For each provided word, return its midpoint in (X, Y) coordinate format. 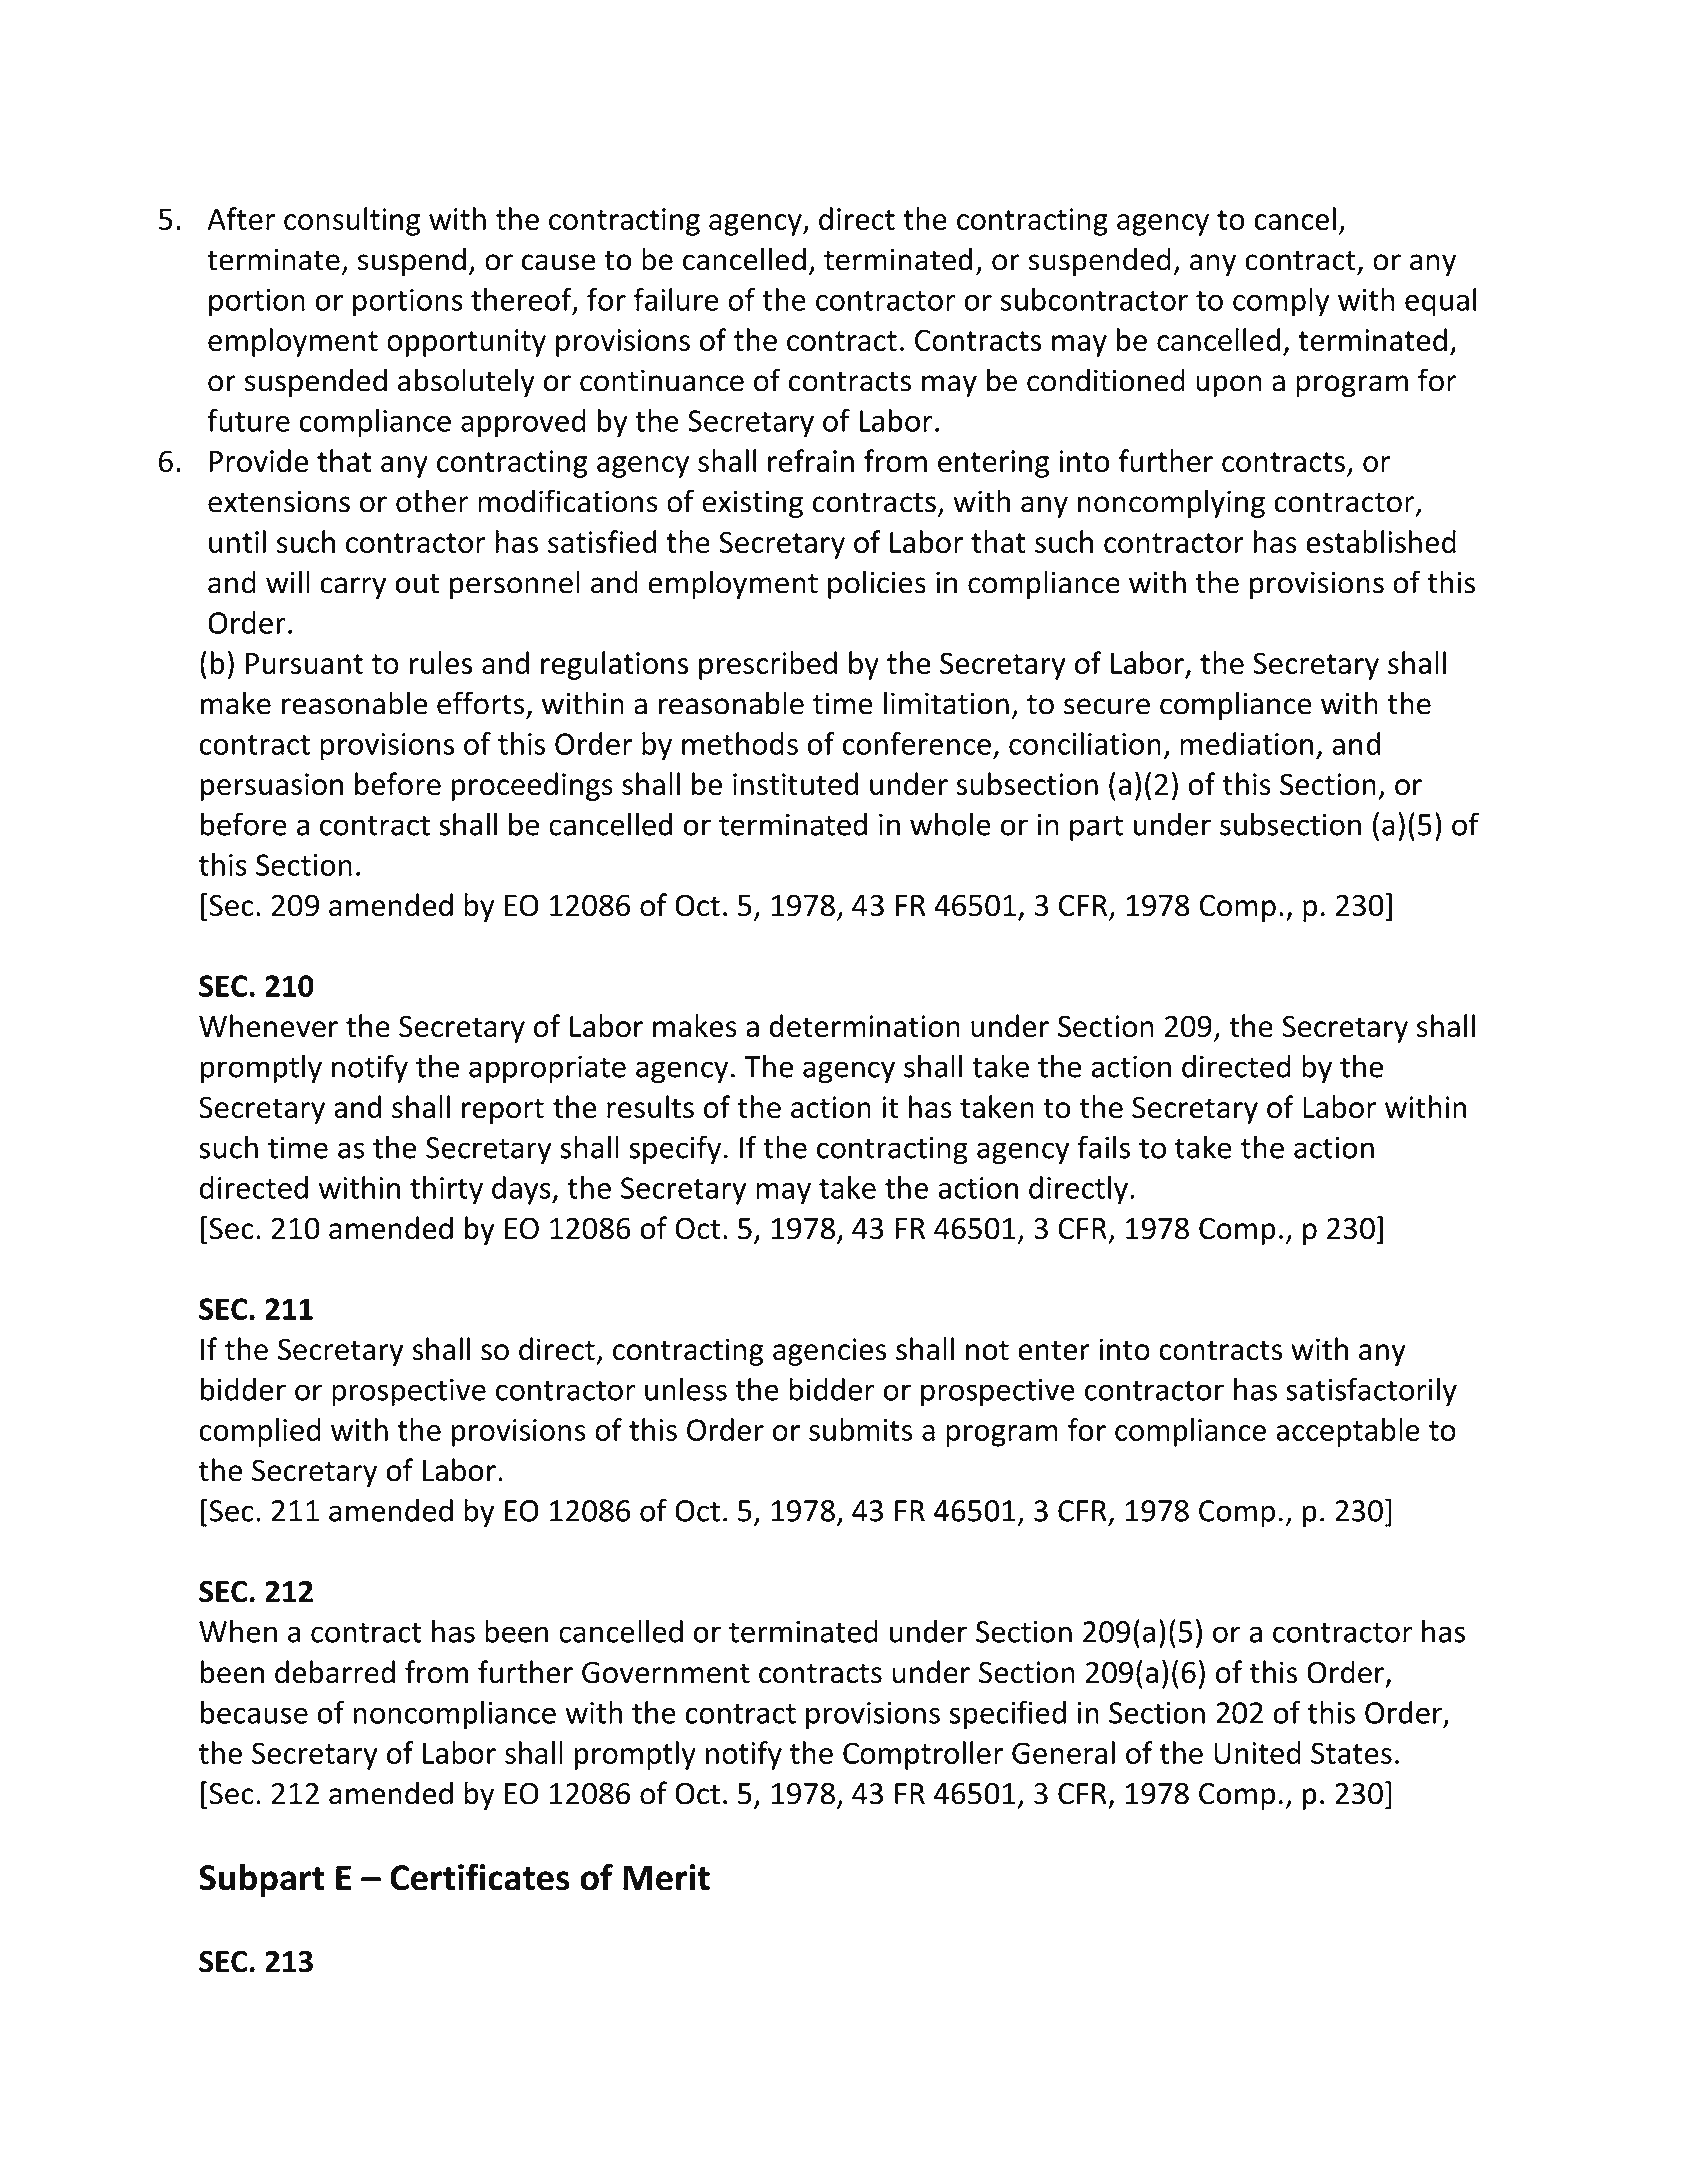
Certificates (480, 1877)
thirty (446, 1190)
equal (1441, 302)
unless (686, 1389)
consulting (352, 221)
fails (1104, 1147)
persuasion (272, 787)
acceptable (1348, 1432)
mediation (1246, 743)
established (1381, 541)
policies (877, 584)
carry (353, 588)
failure (676, 299)
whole (950, 824)
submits (861, 1429)
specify (675, 1149)
